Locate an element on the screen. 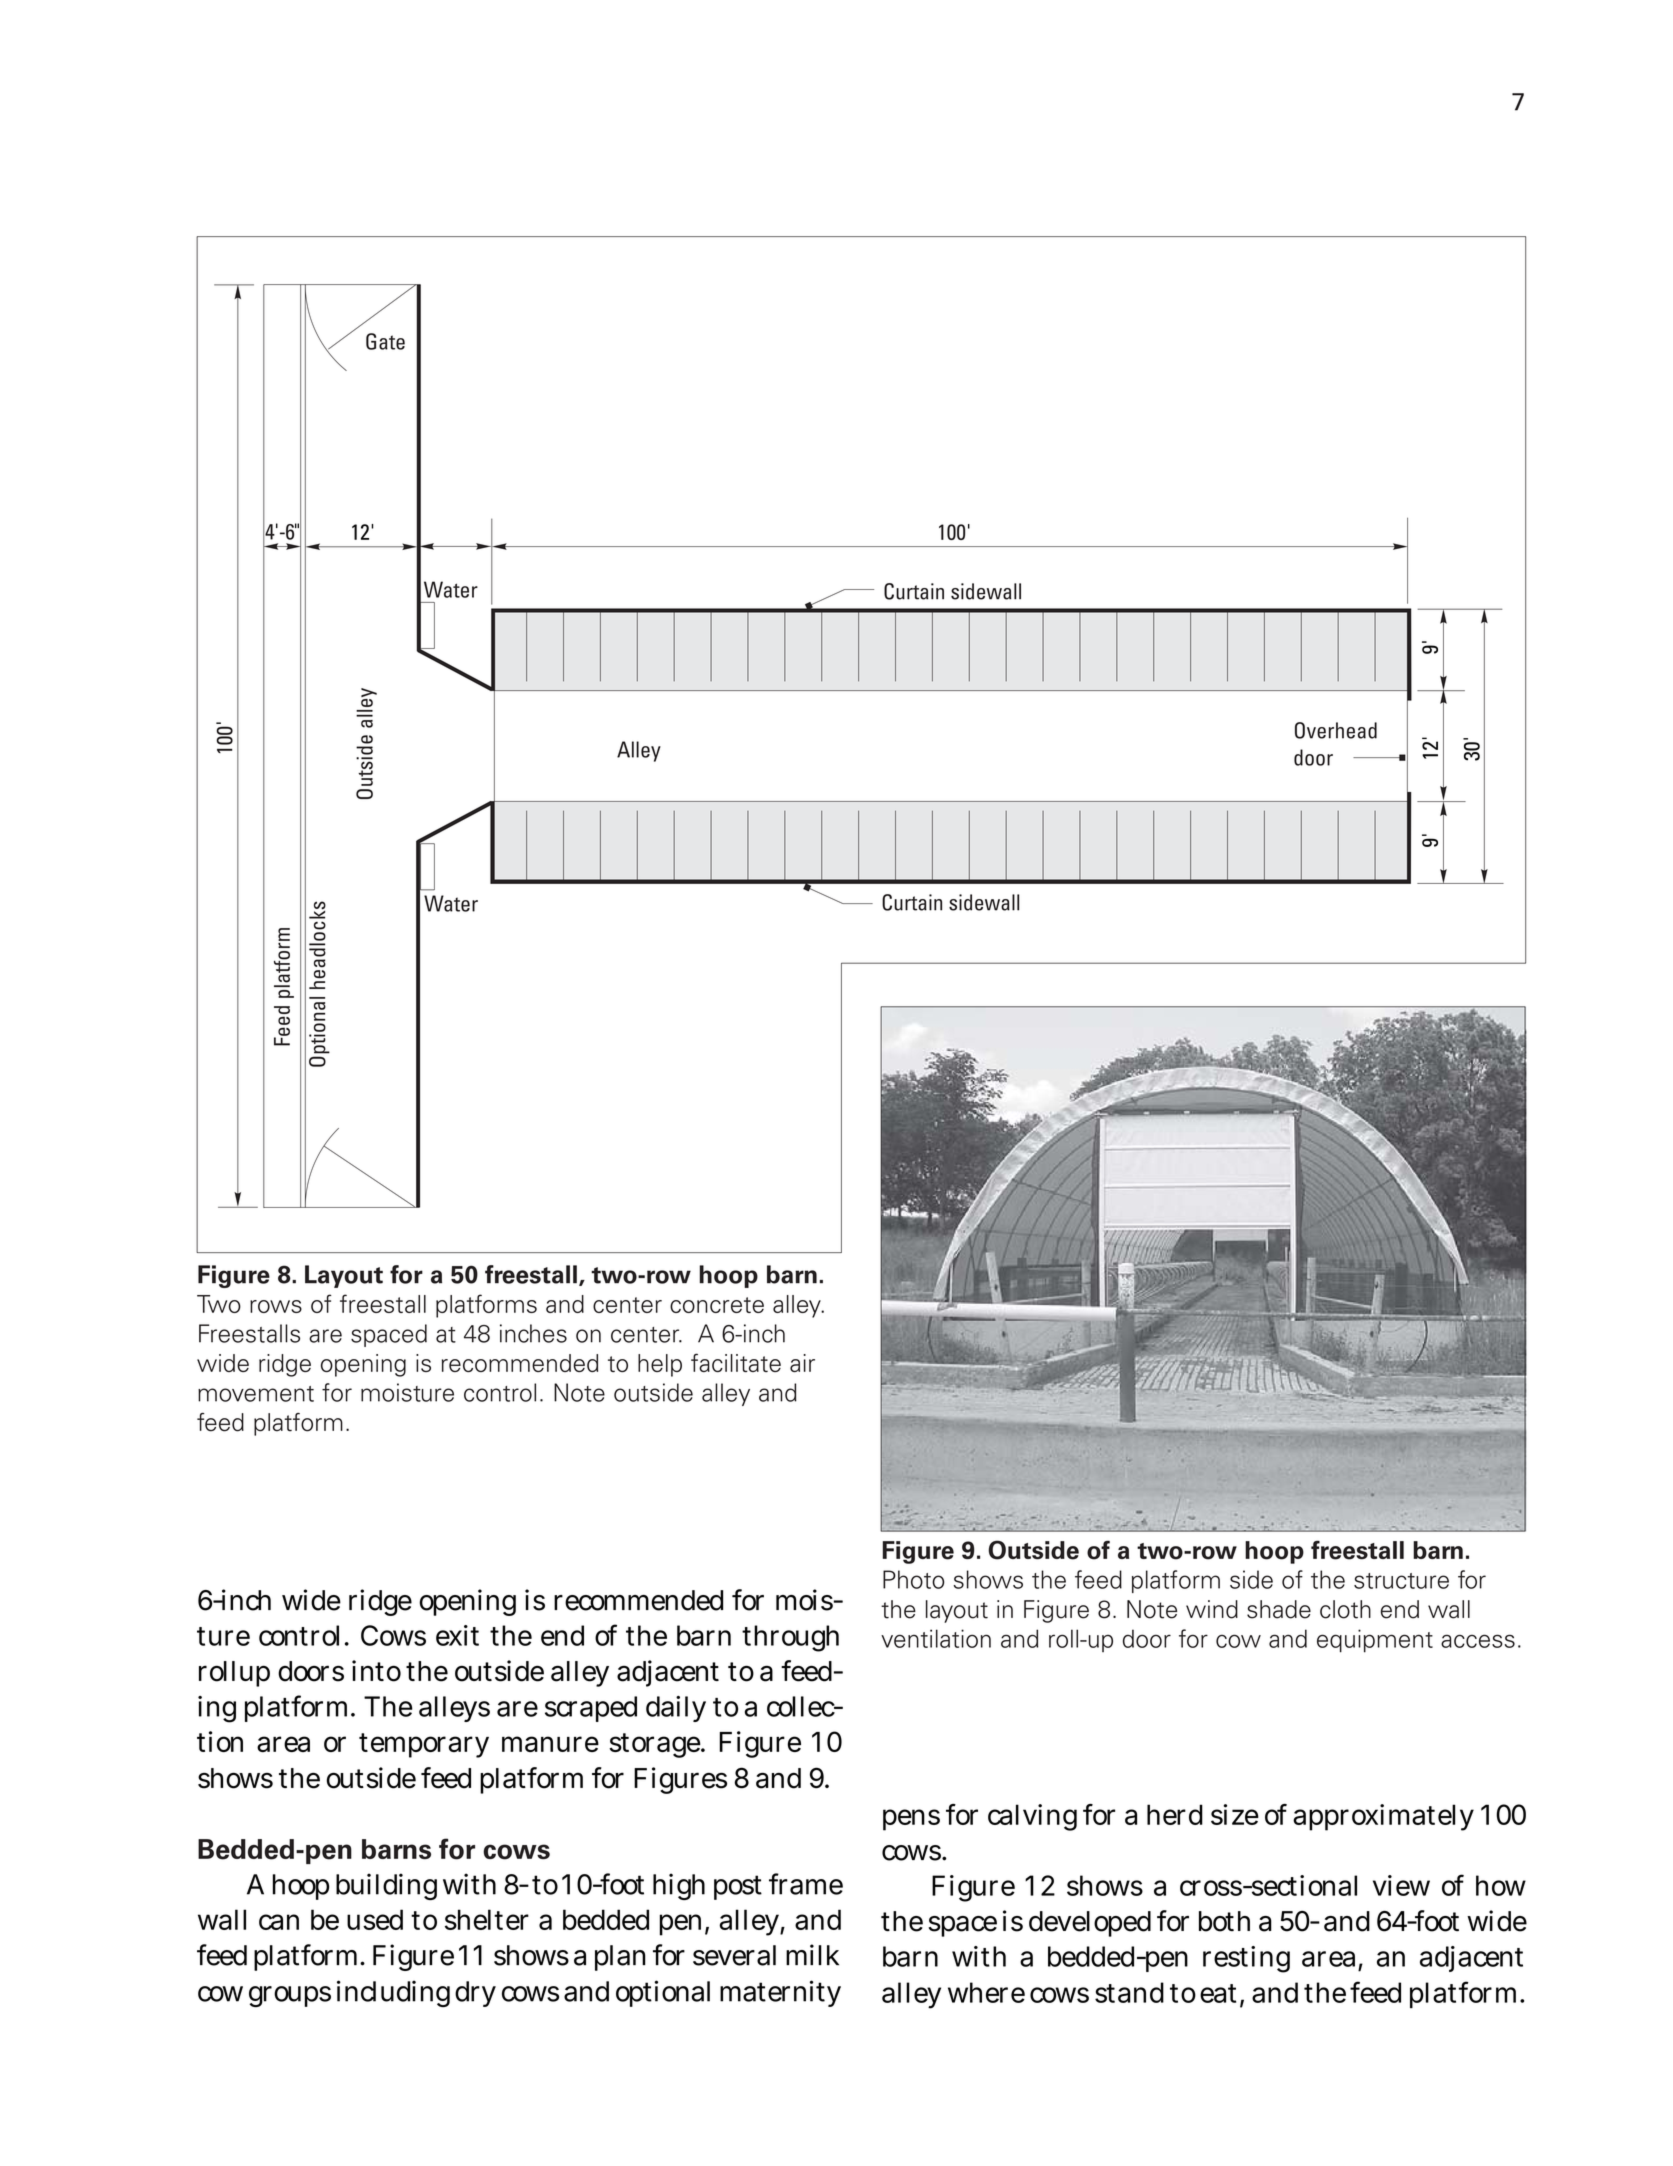  concrete is located at coordinates (717, 1305).
